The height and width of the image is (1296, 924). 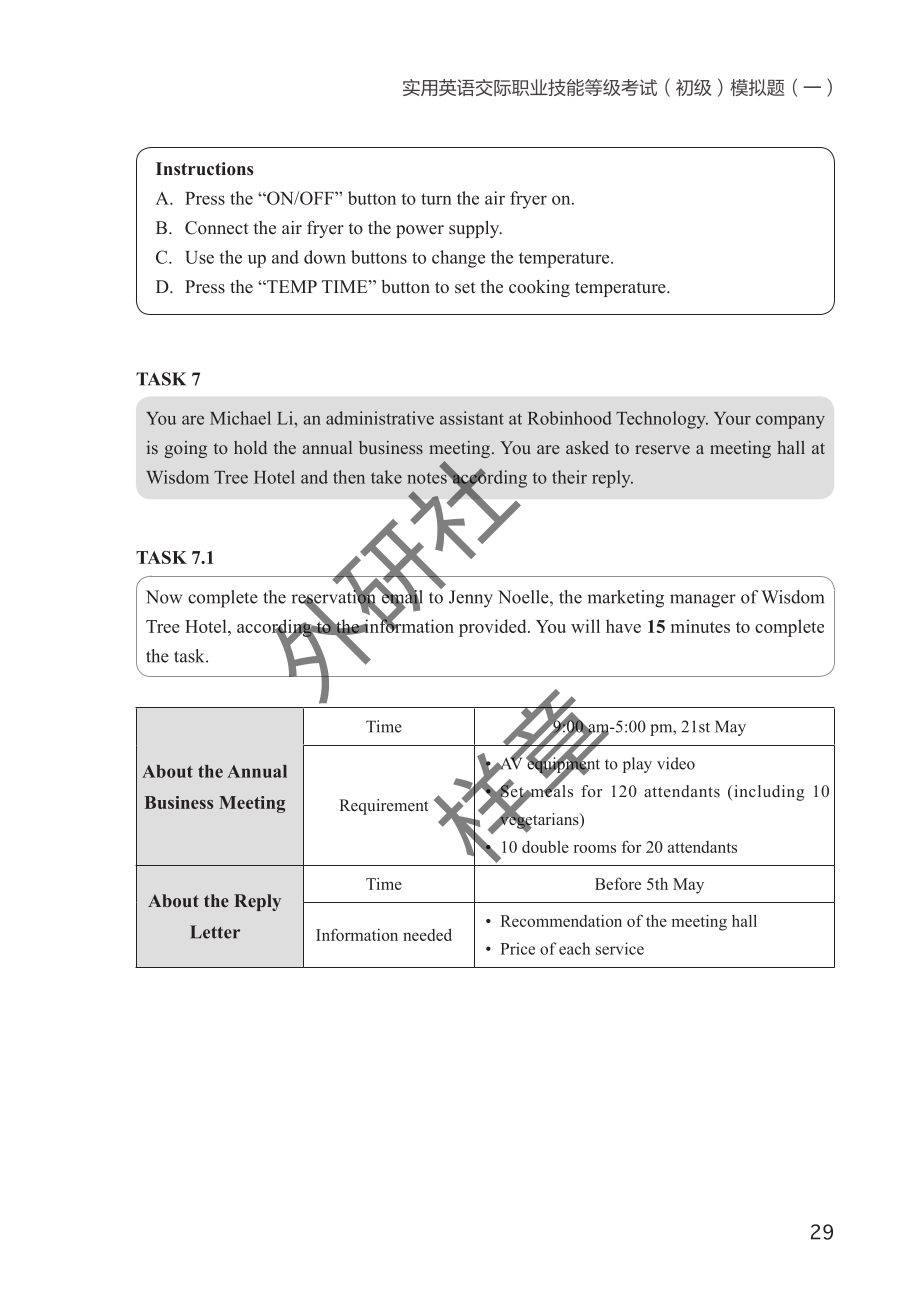 I want to click on turn, so click(x=436, y=199).
